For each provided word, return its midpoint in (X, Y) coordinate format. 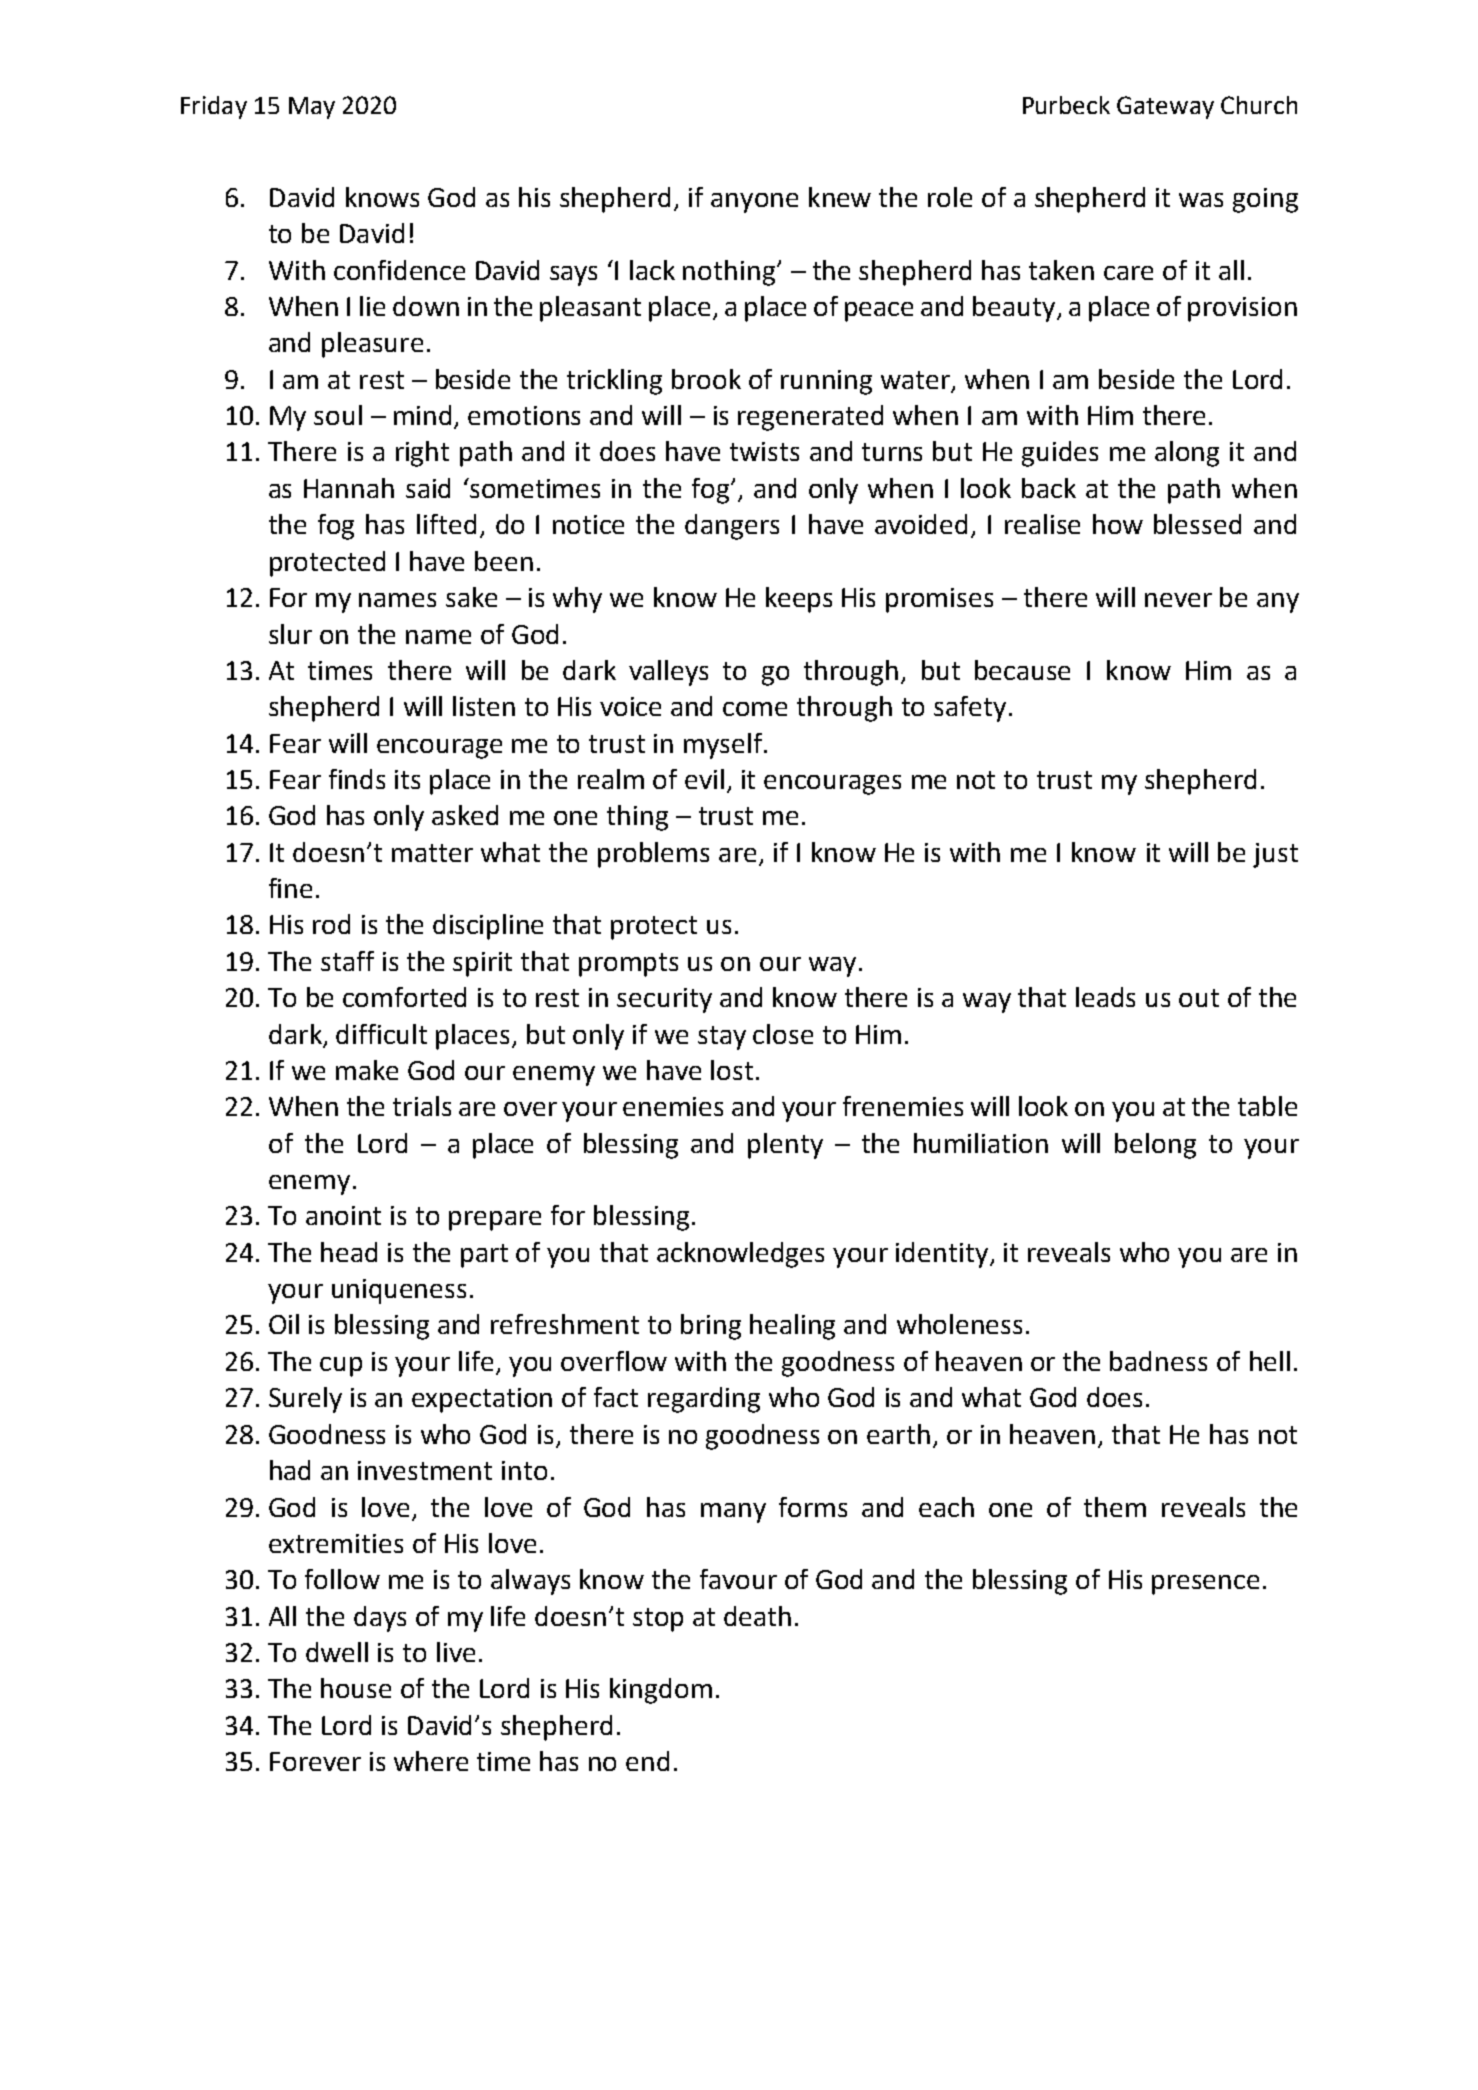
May (312, 108)
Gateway (1165, 107)
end (647, 1761)
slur (290, 634)
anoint (343, 1215)
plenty (785, 1146)
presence (1205, 1585)
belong (1155, 1146)
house (356, 1688)
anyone (754, 203)
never (1178, 600)
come (755, 709)
